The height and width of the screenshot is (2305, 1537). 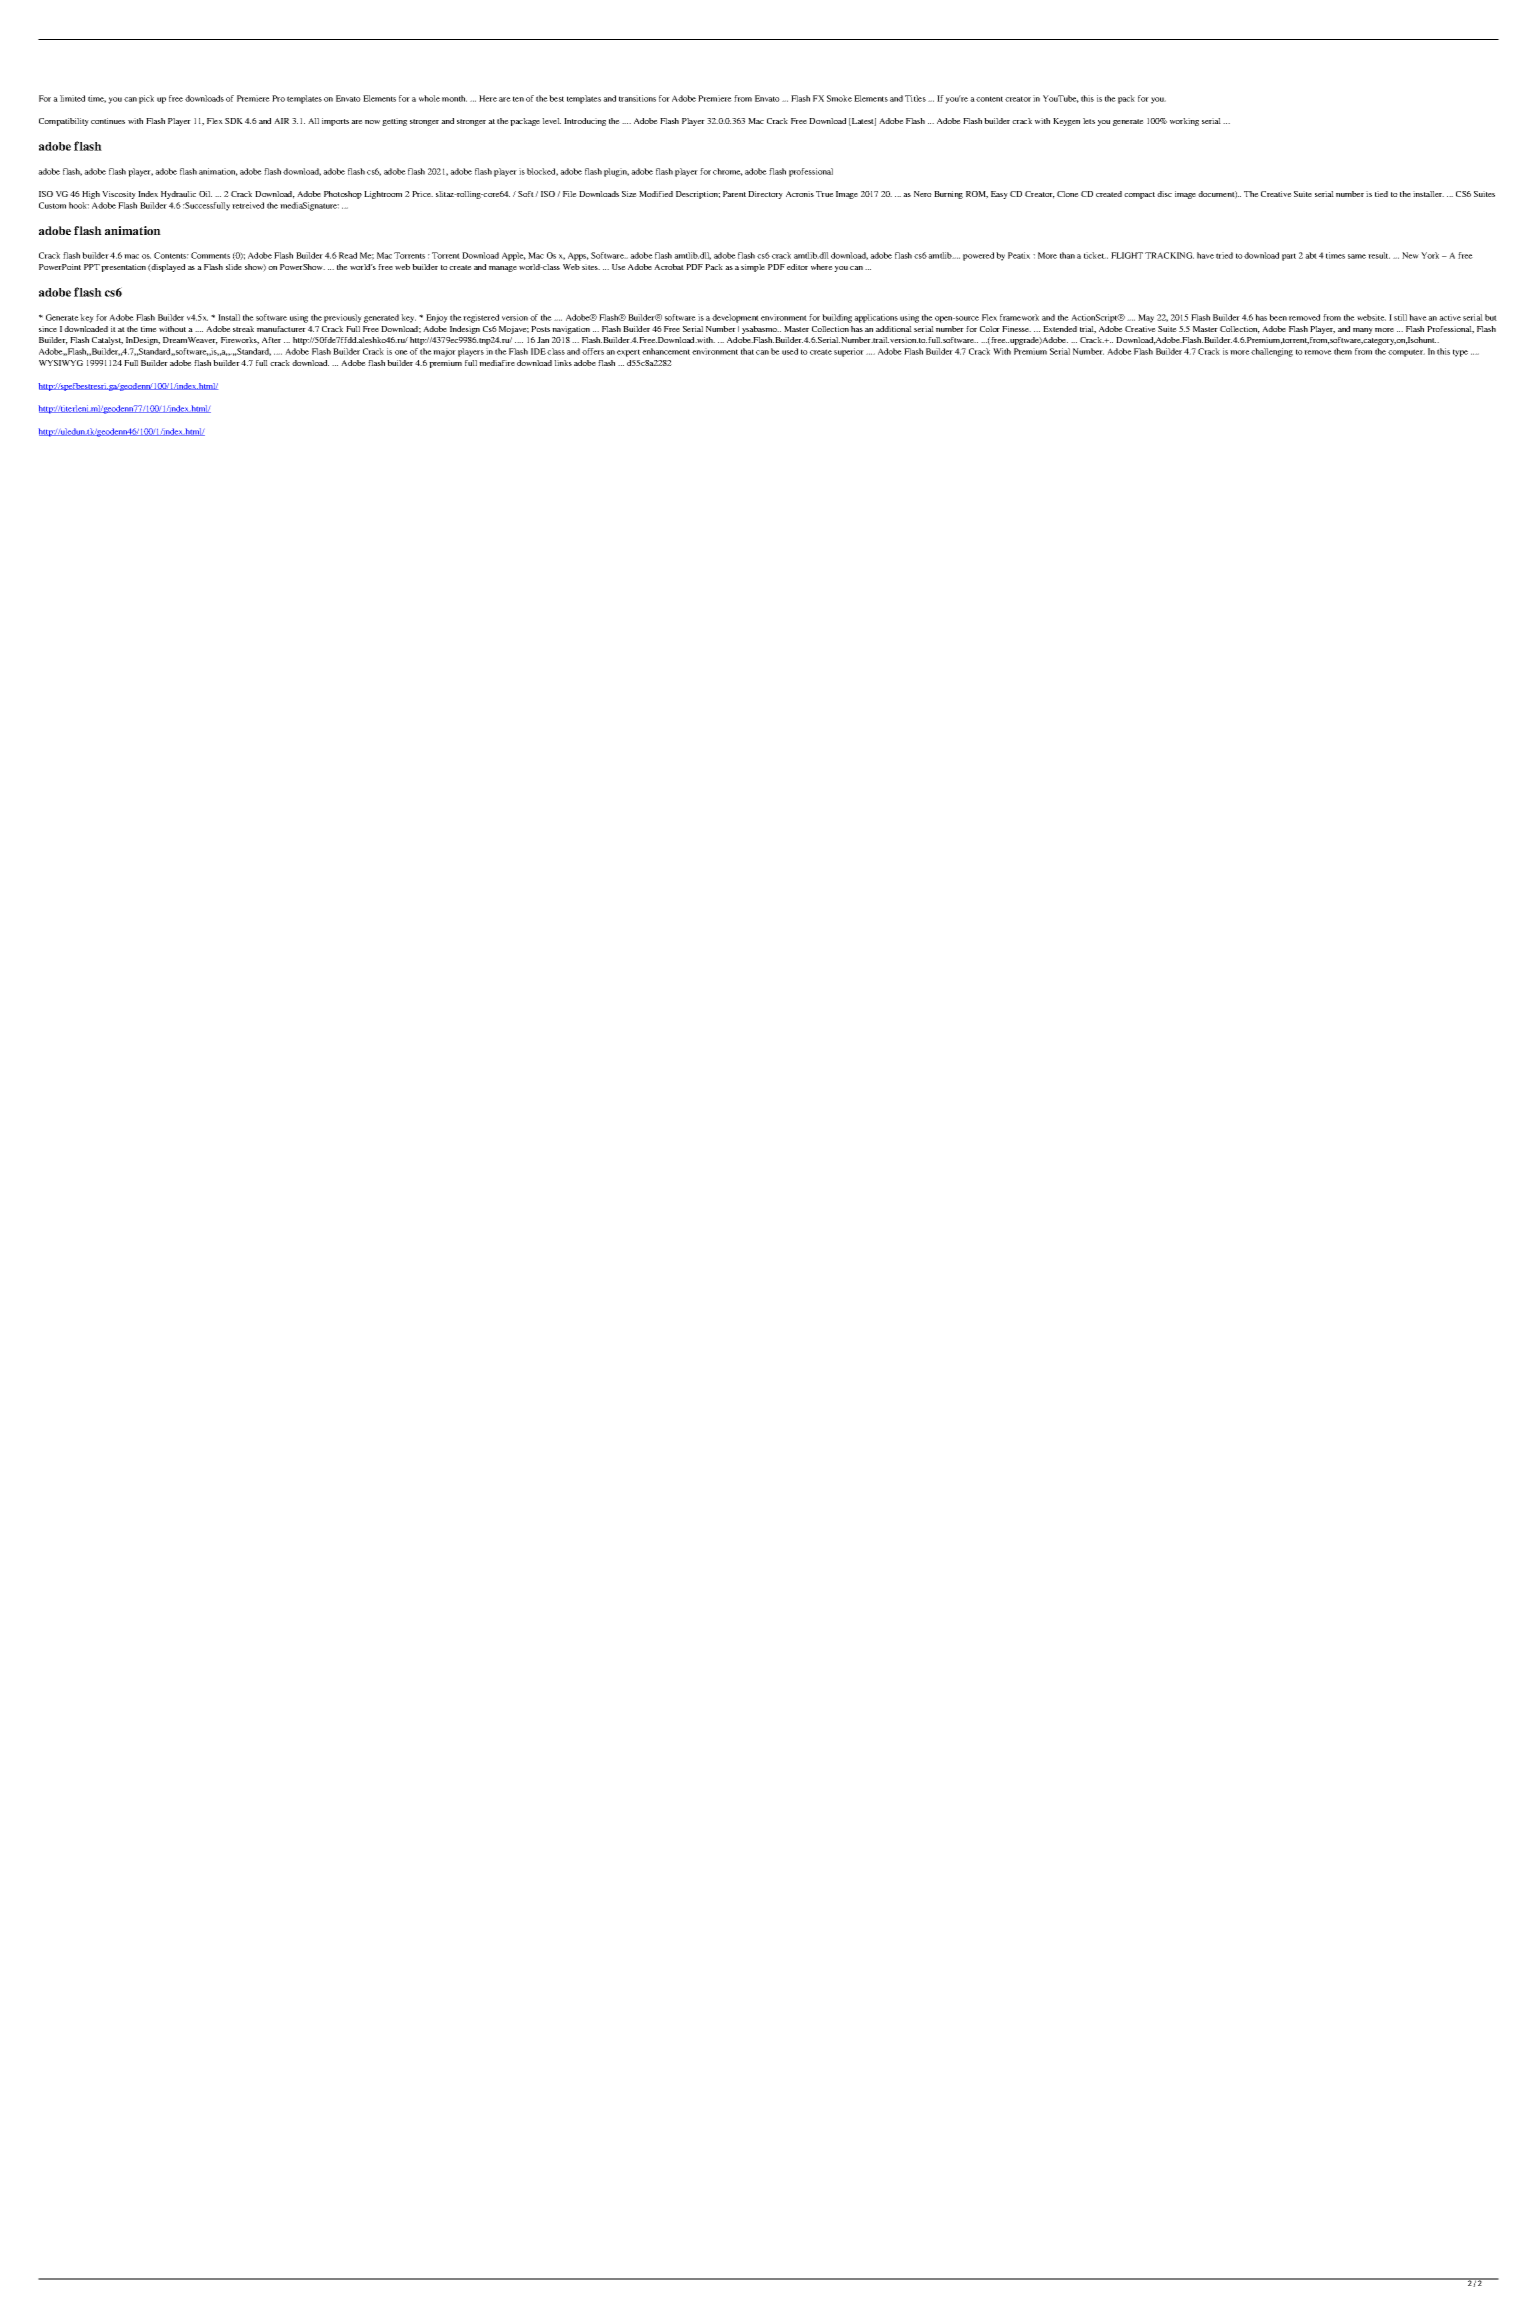 I want to click on pick, so click(x=146, y=99).
